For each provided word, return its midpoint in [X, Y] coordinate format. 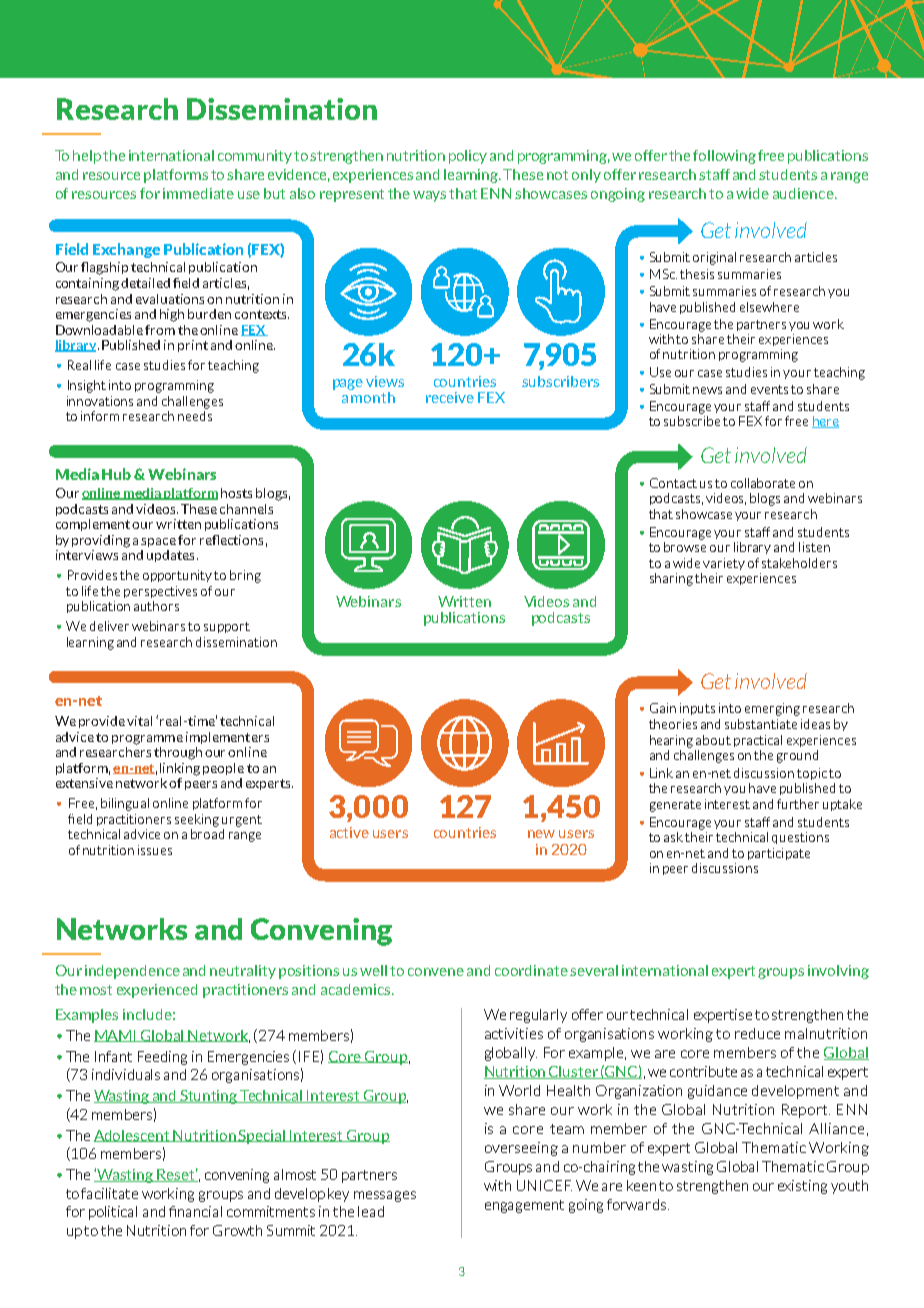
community [255, 157]
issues [155, 850]
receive [450, 397]
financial [195, 1211]
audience [804, 193]
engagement [524, 1206]
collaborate [763, 483]
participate [779, 854]
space [158, 542]
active [349, 832]
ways [429, 196]
